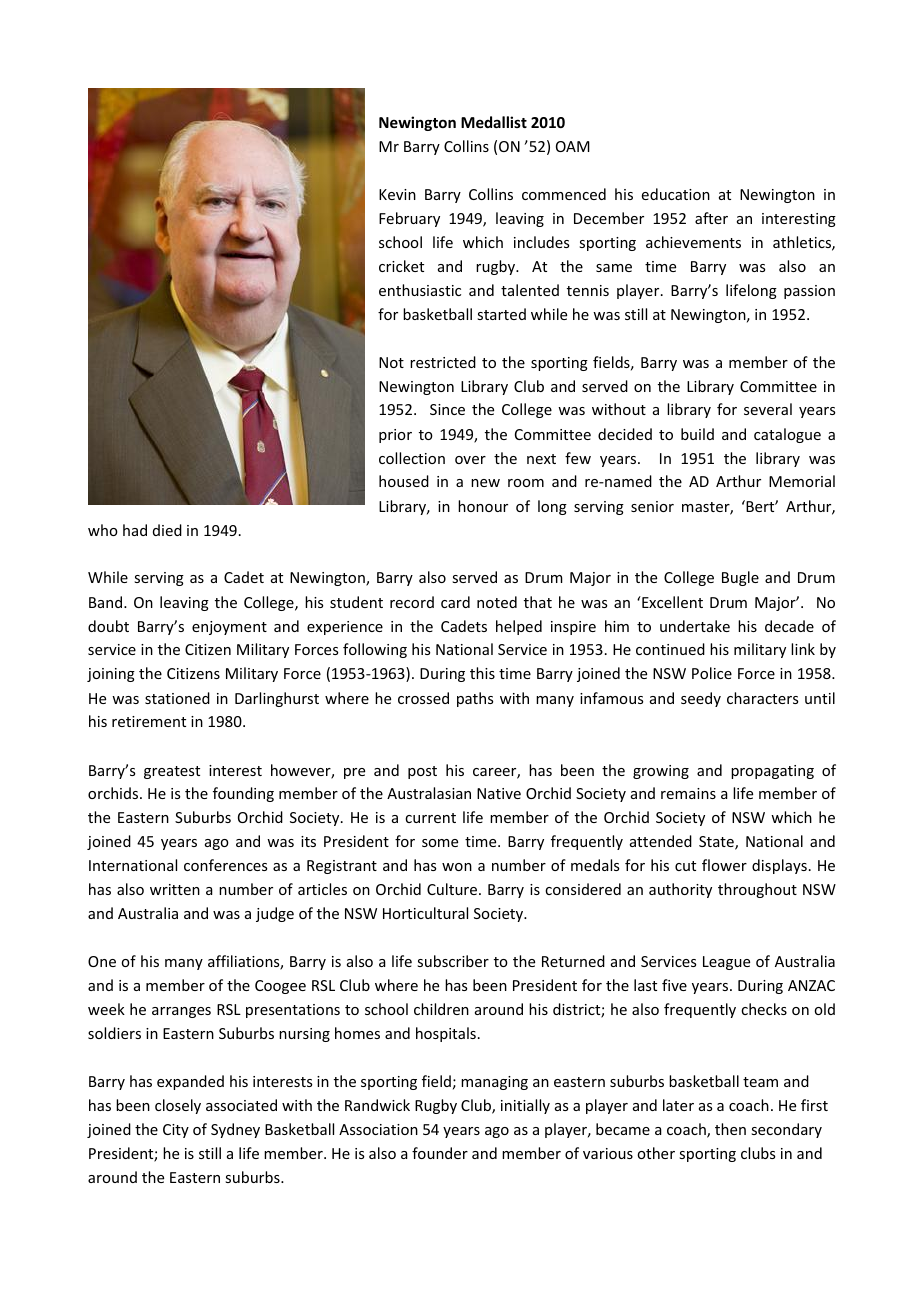 The height and width of the screenshot is (1308, 924). What do you see at coordinates (397, 194) in the screenshot?
I see `Kevin` at bounding box center [397, 194].
